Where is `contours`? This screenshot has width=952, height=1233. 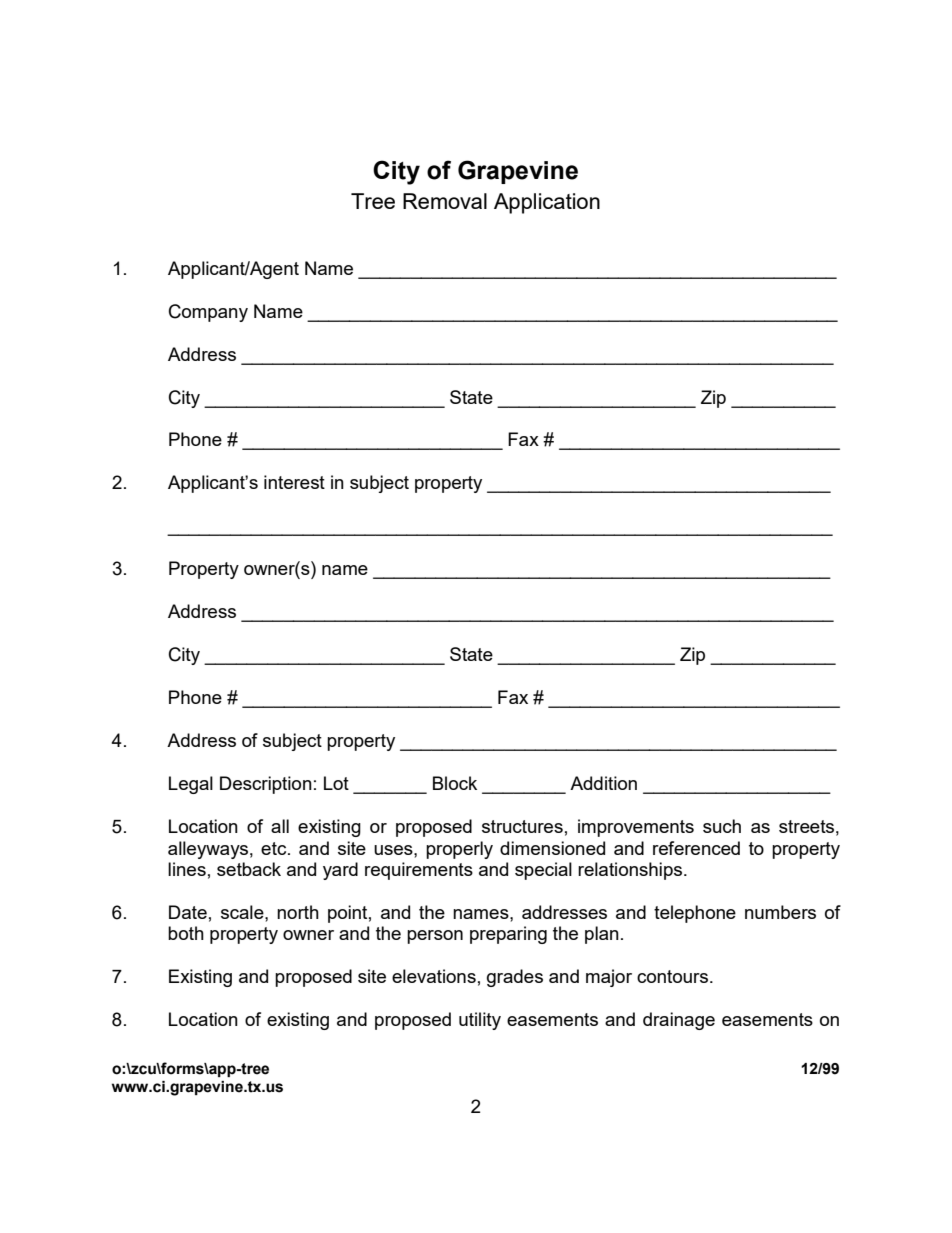
contours is located at coordinates (674, 976).
